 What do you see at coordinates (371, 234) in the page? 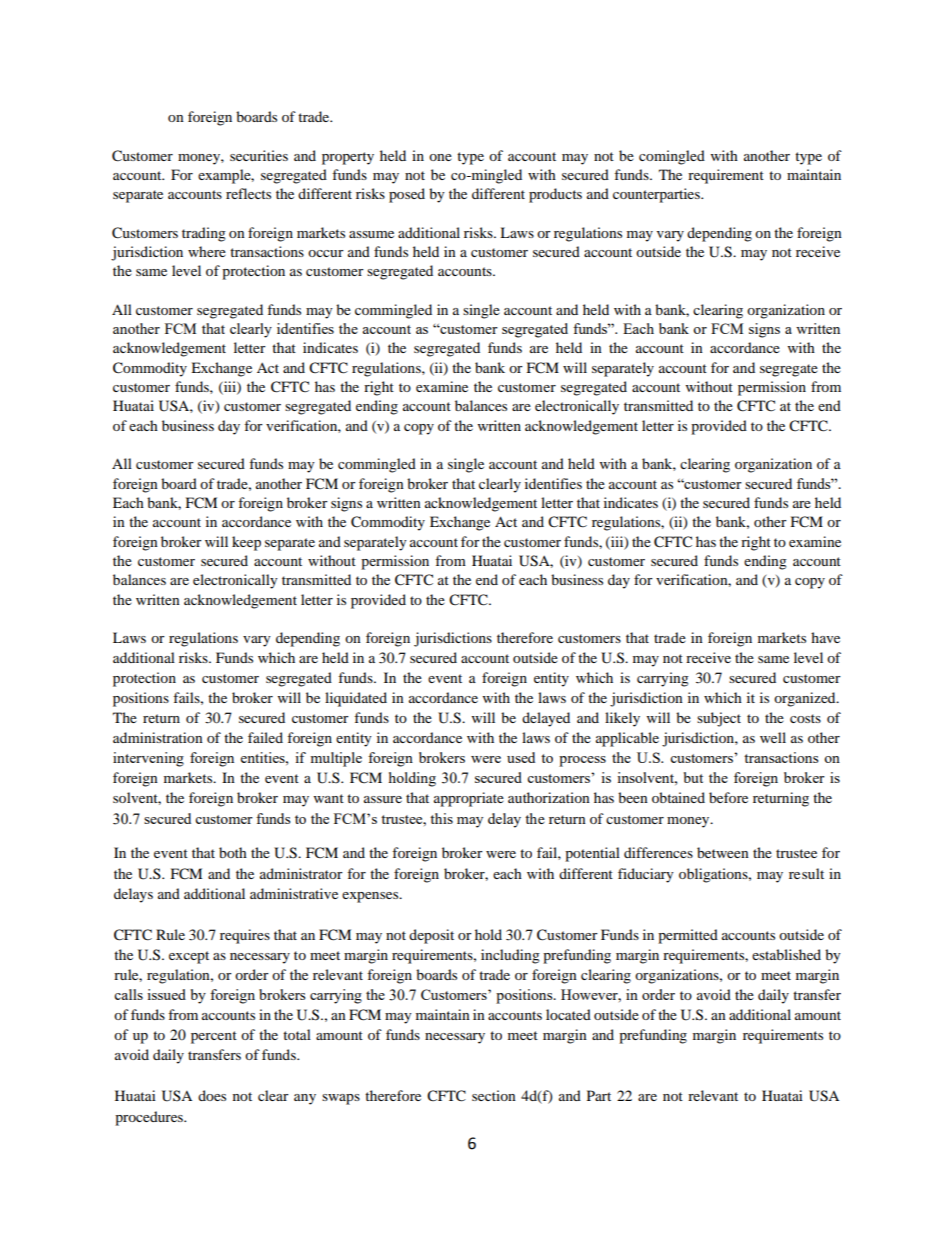
I see `assume` at bounding box center [371, 234].
